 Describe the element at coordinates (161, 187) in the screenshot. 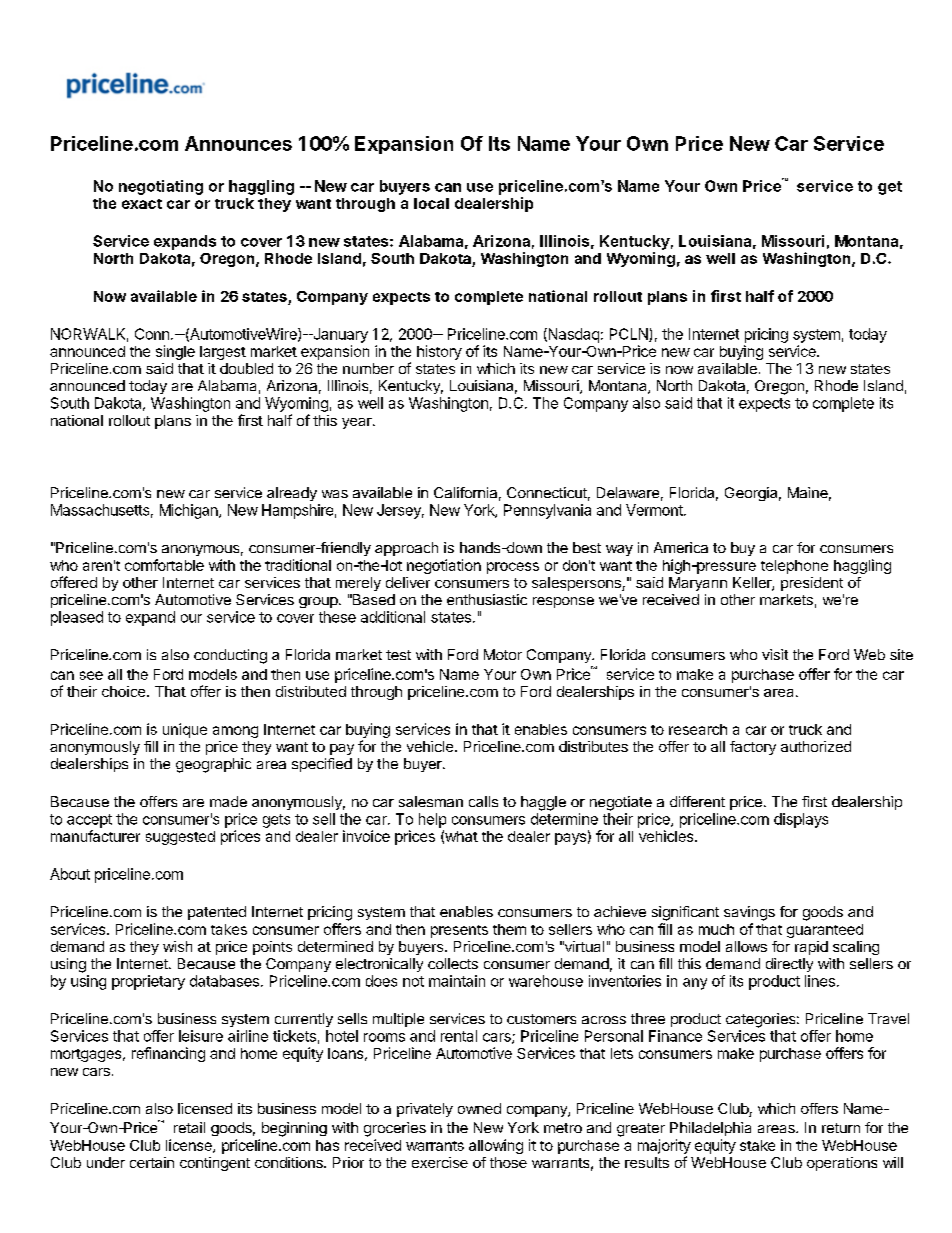

I see `negotiating` at that location.
